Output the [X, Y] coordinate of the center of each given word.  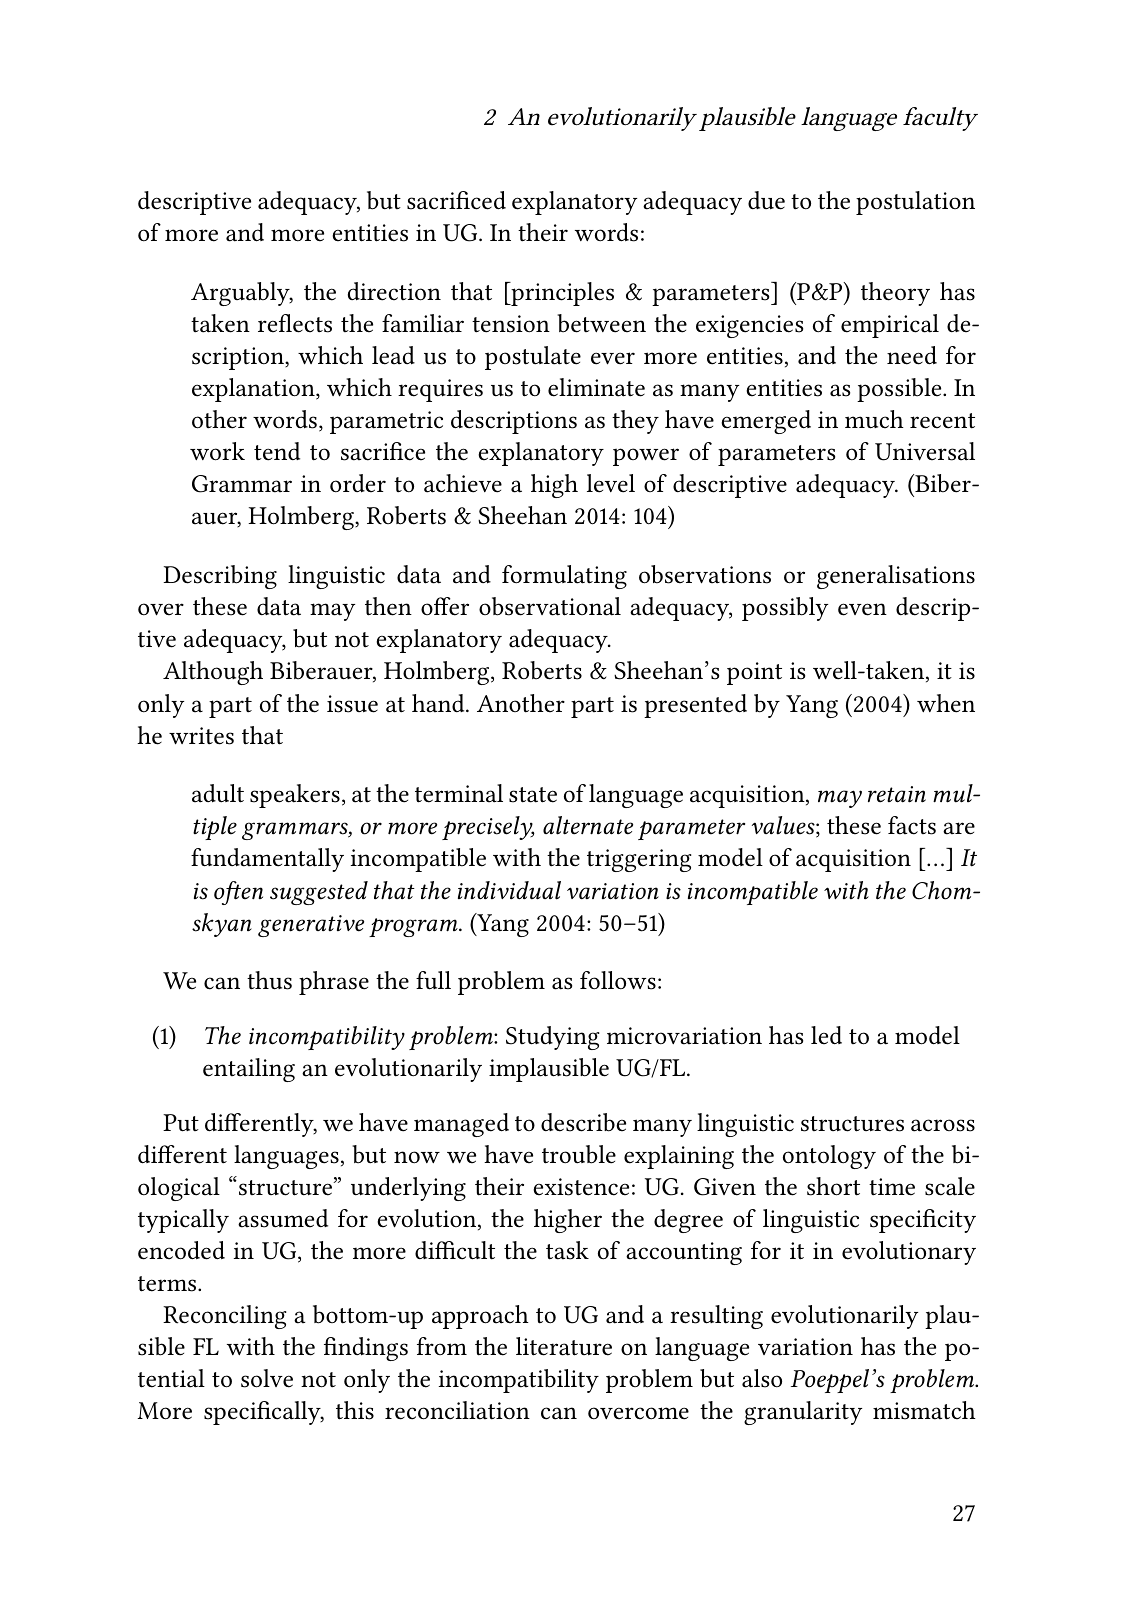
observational [550, 606]
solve [267, 1378]
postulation [915, 203]
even [862, 609]
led [826, 1035]
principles [561, 294]
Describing [220, 577]
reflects [295, 323]
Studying [553, 1038]
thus [269, 980]
